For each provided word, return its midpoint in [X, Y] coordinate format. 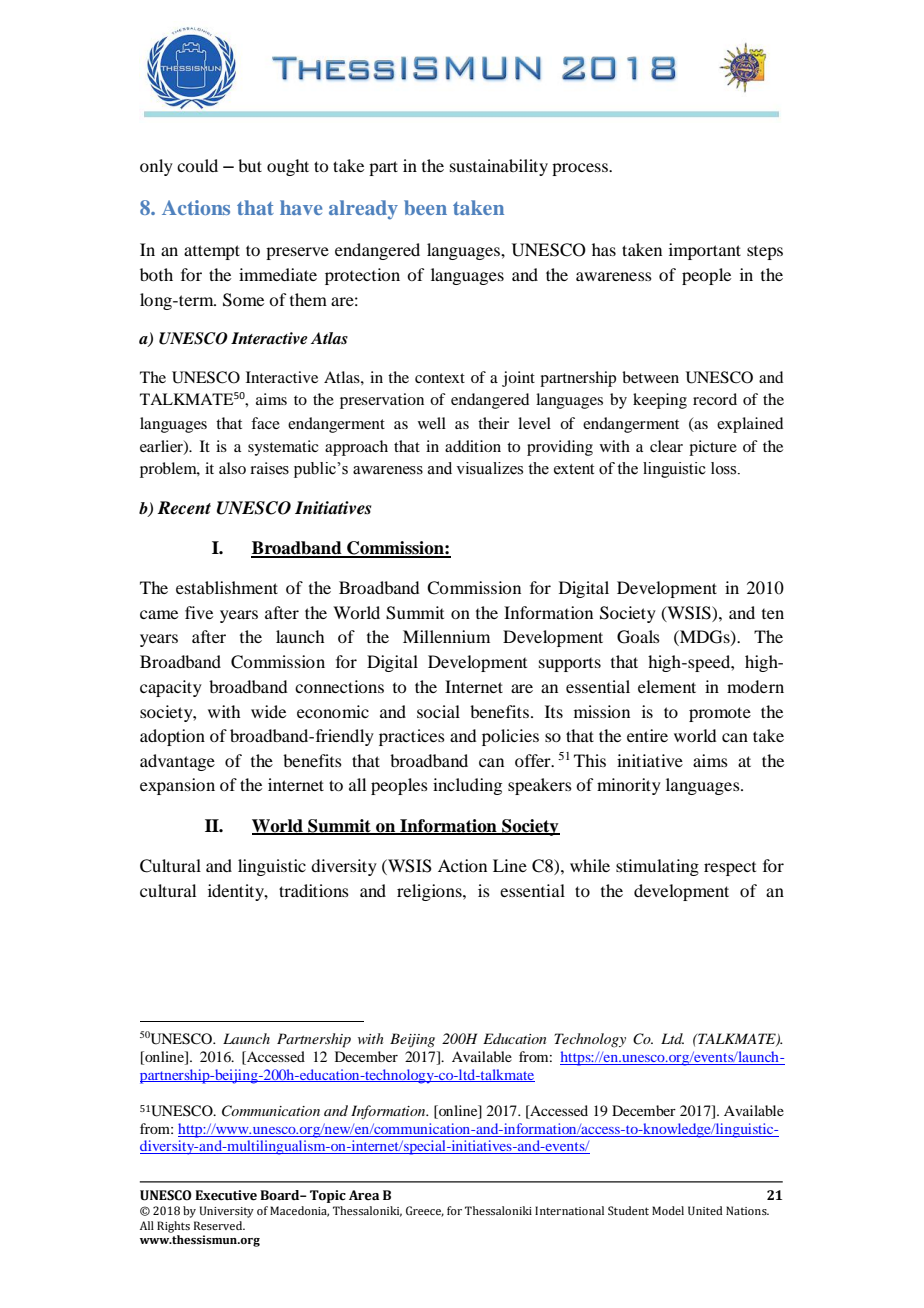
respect [730, 869]
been [425, 207]
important [705, 251]
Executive [226, 1195]
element [667, 686]
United [705, 1210]
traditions [314, 890]
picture [713, 448]
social [438, 711]
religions [430, 892]
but [250, 165]
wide [268, 711]
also [232, 468]
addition [473, 446]
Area [364, 1195]
